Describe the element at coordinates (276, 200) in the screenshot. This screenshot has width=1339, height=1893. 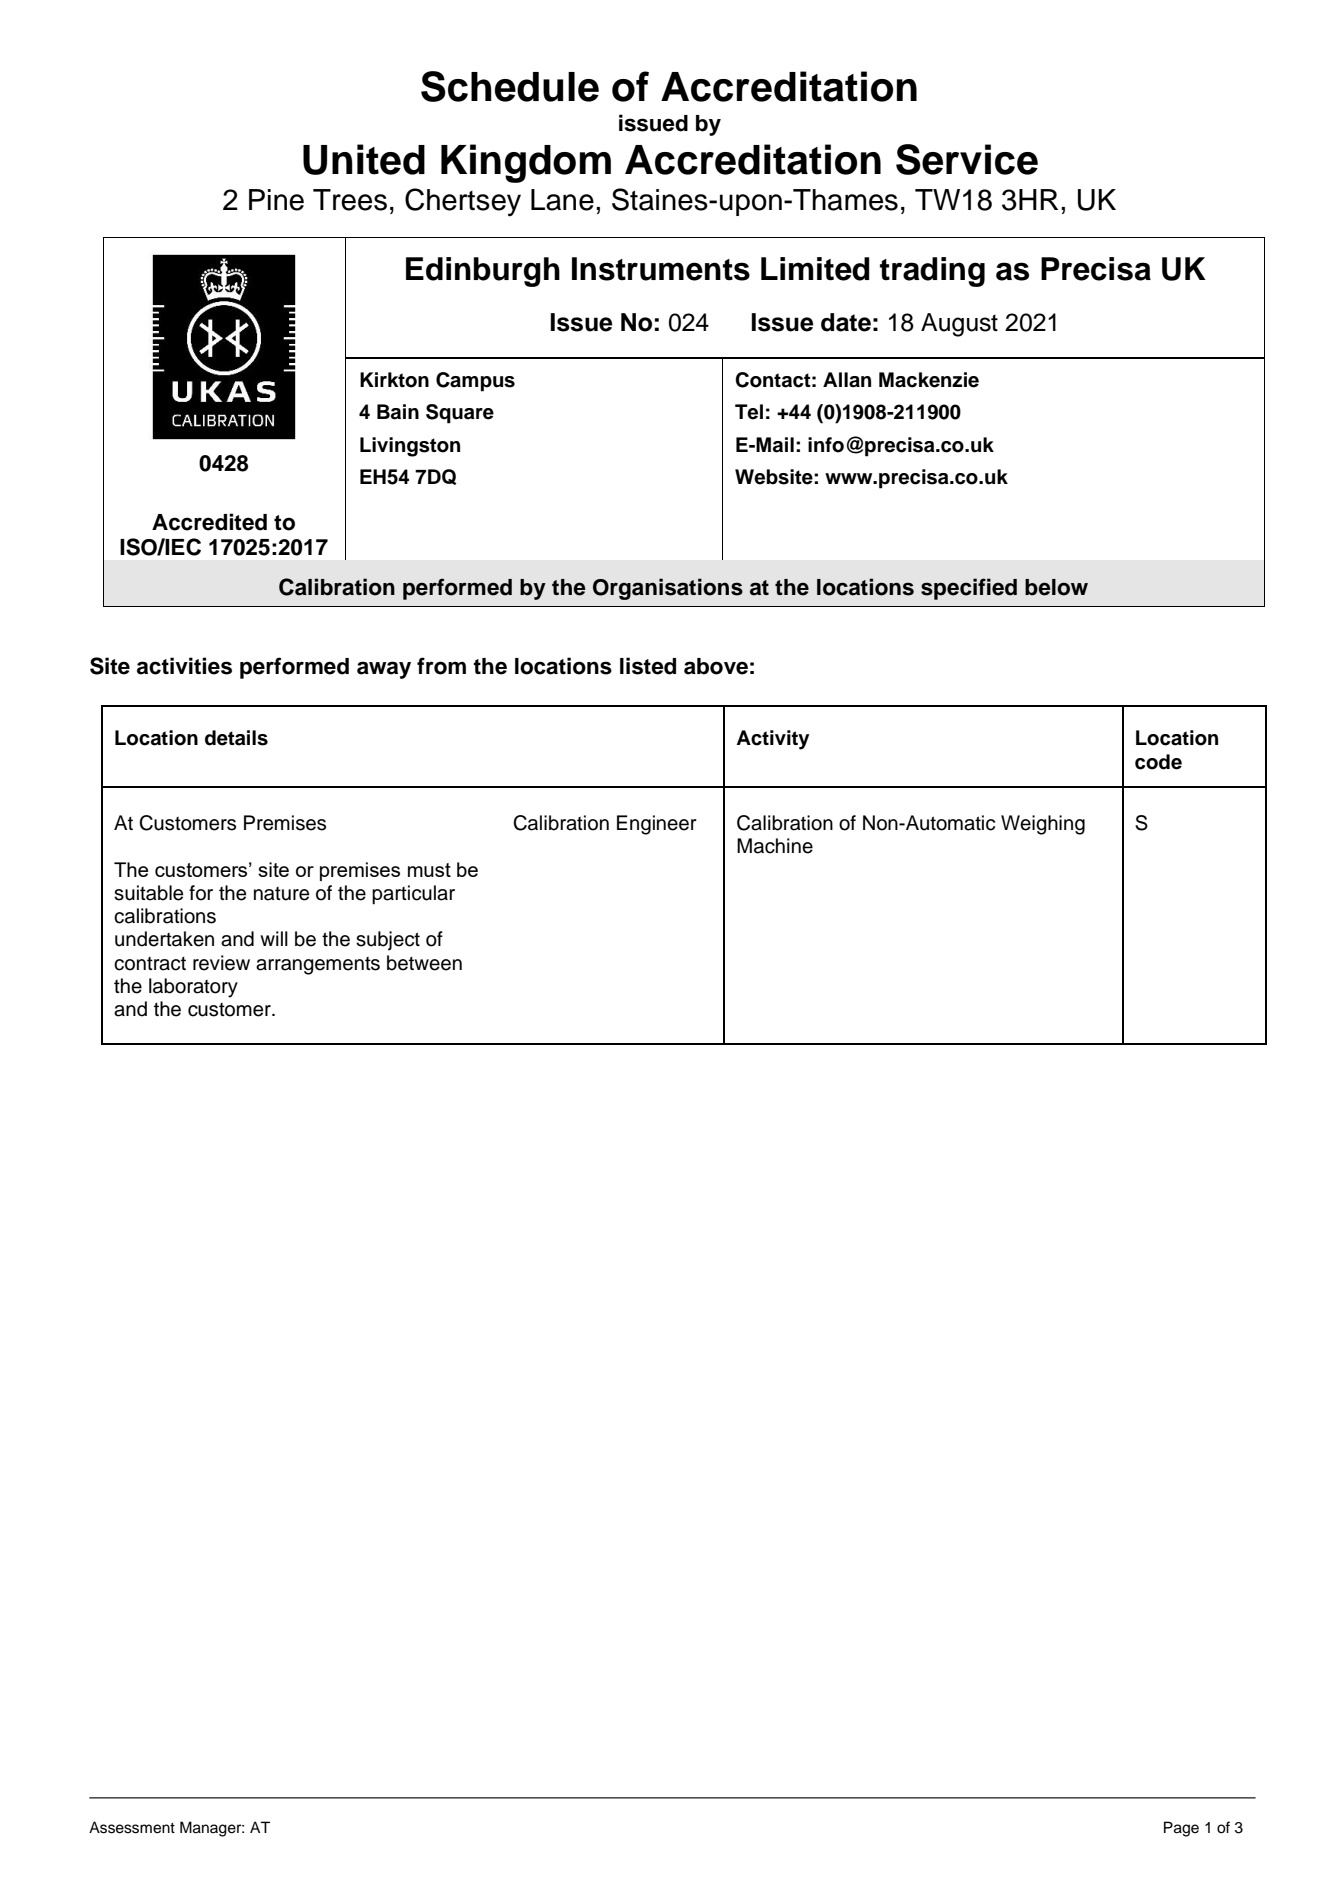
I see `Pine` at that location.
